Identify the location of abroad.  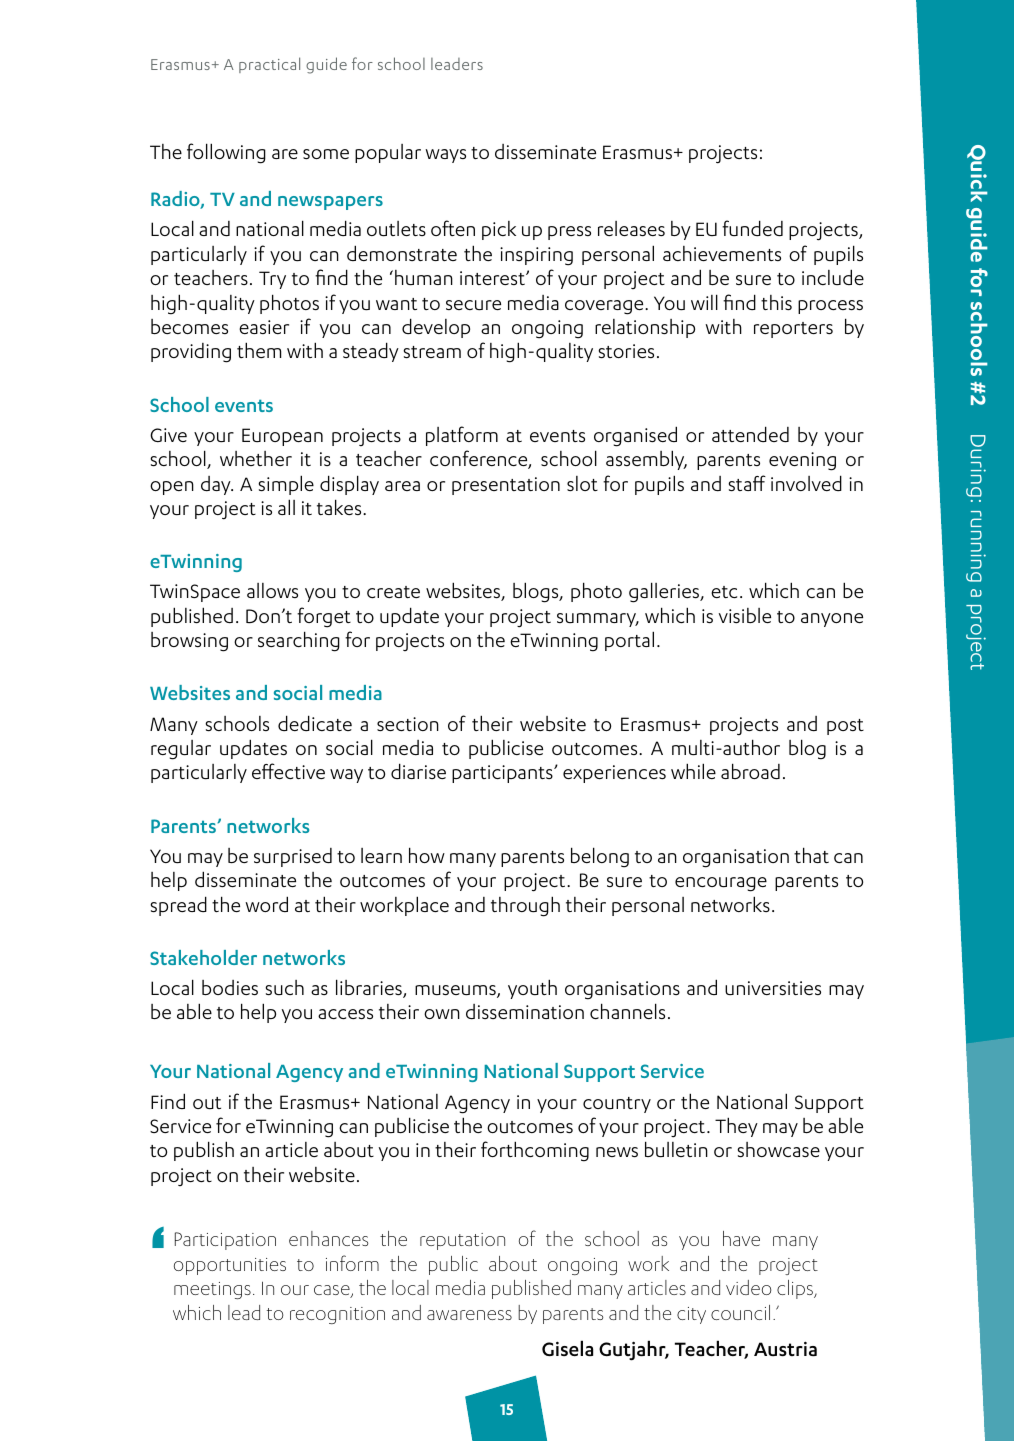
(750, 771).
